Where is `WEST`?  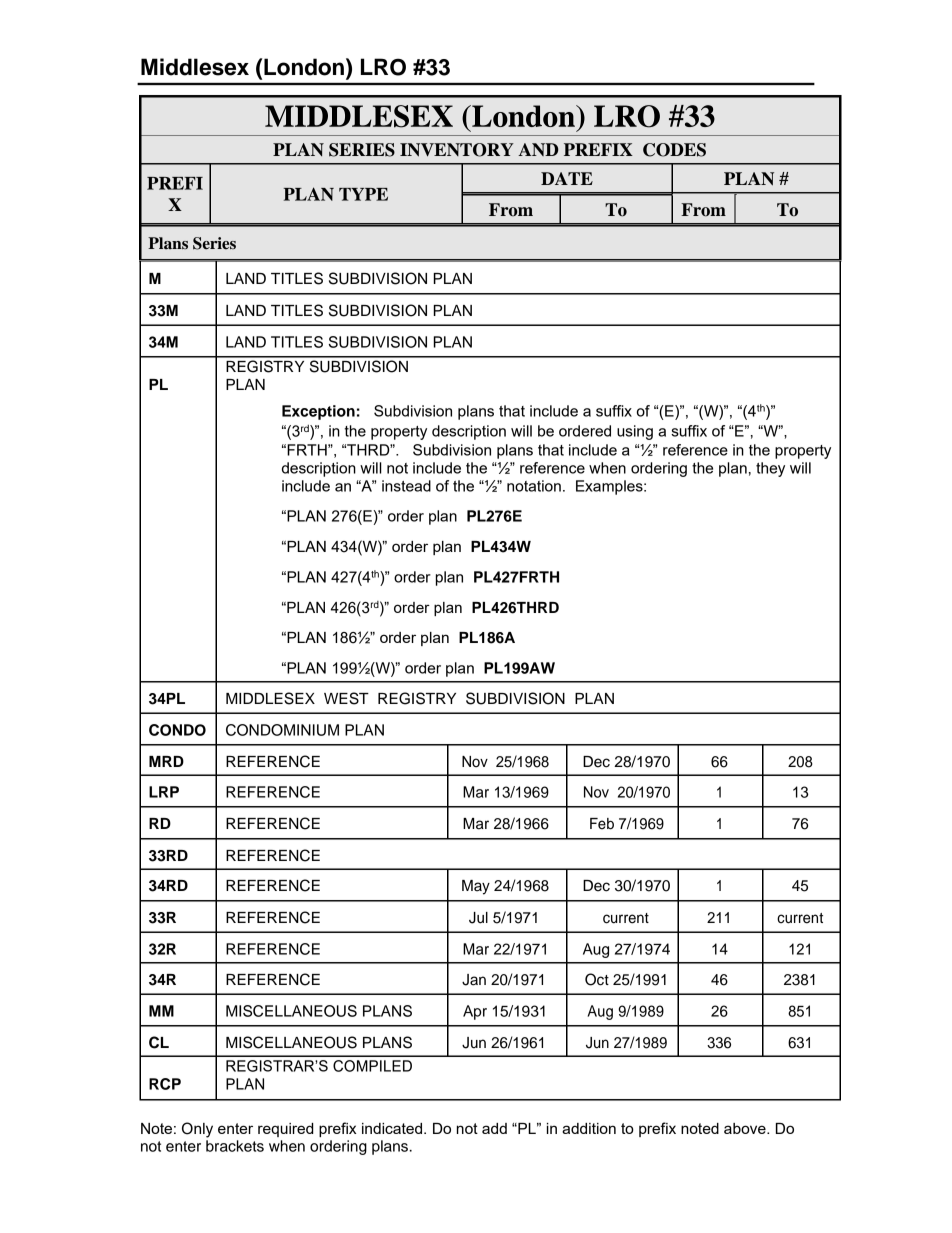
WEST is located at coordinates (346, 698).
